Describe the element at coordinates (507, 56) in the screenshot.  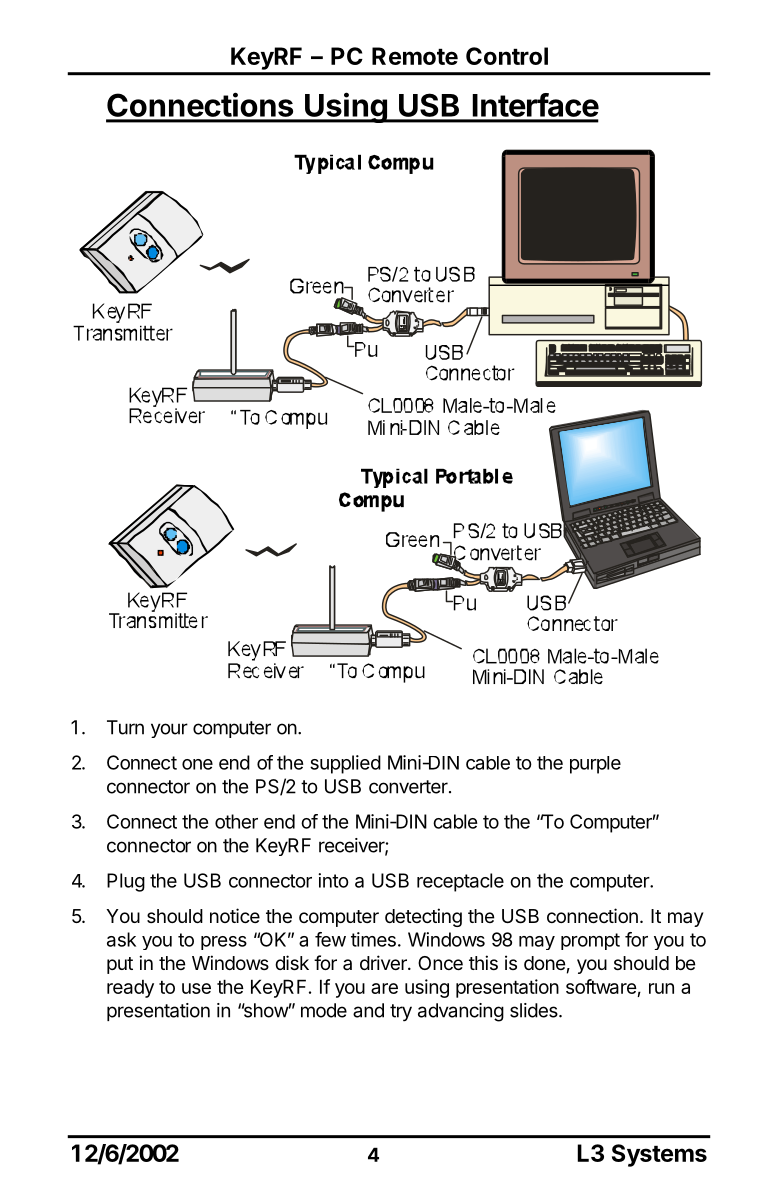
I see `Control` at that location.
